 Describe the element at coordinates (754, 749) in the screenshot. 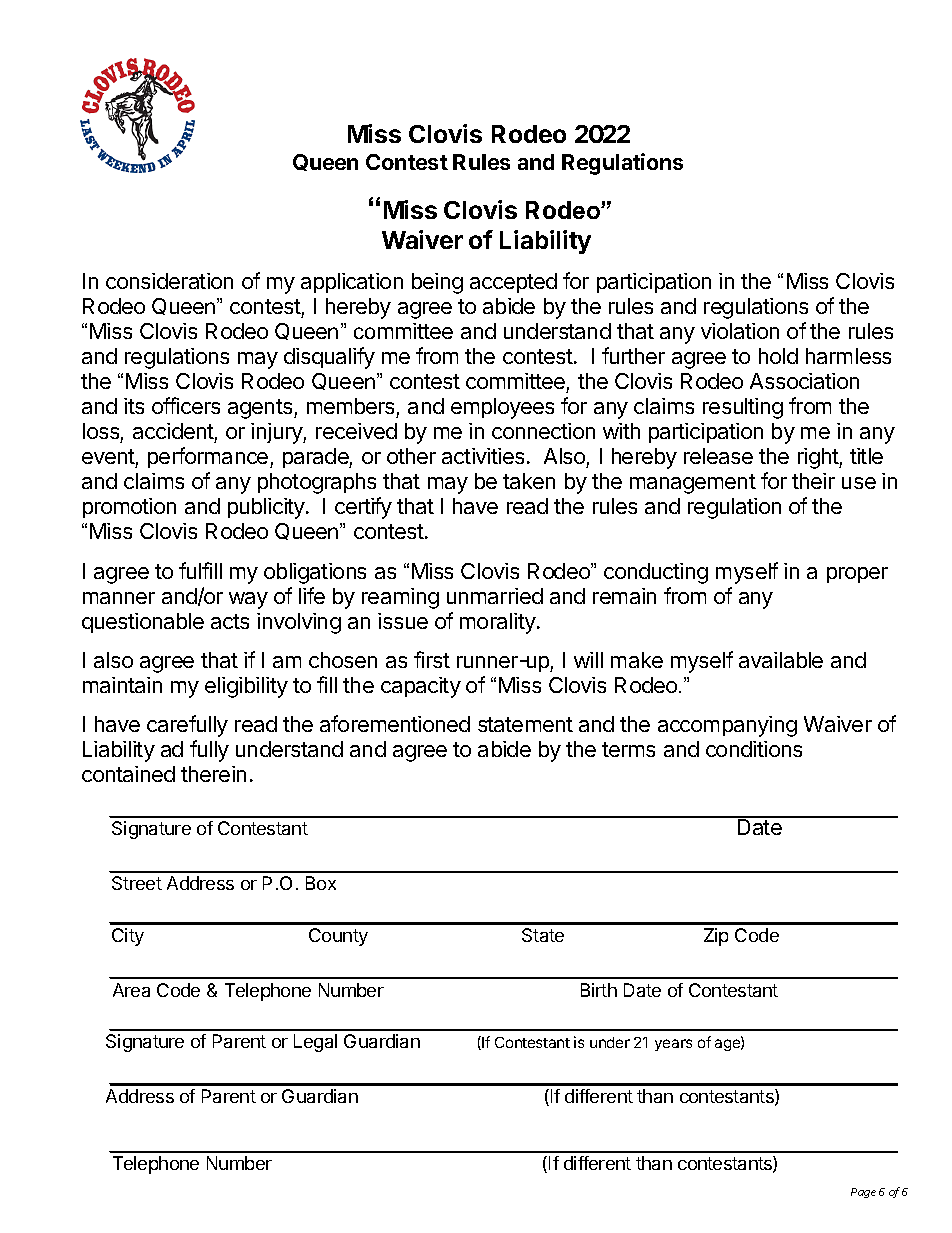

I see `conditions` at that location.
